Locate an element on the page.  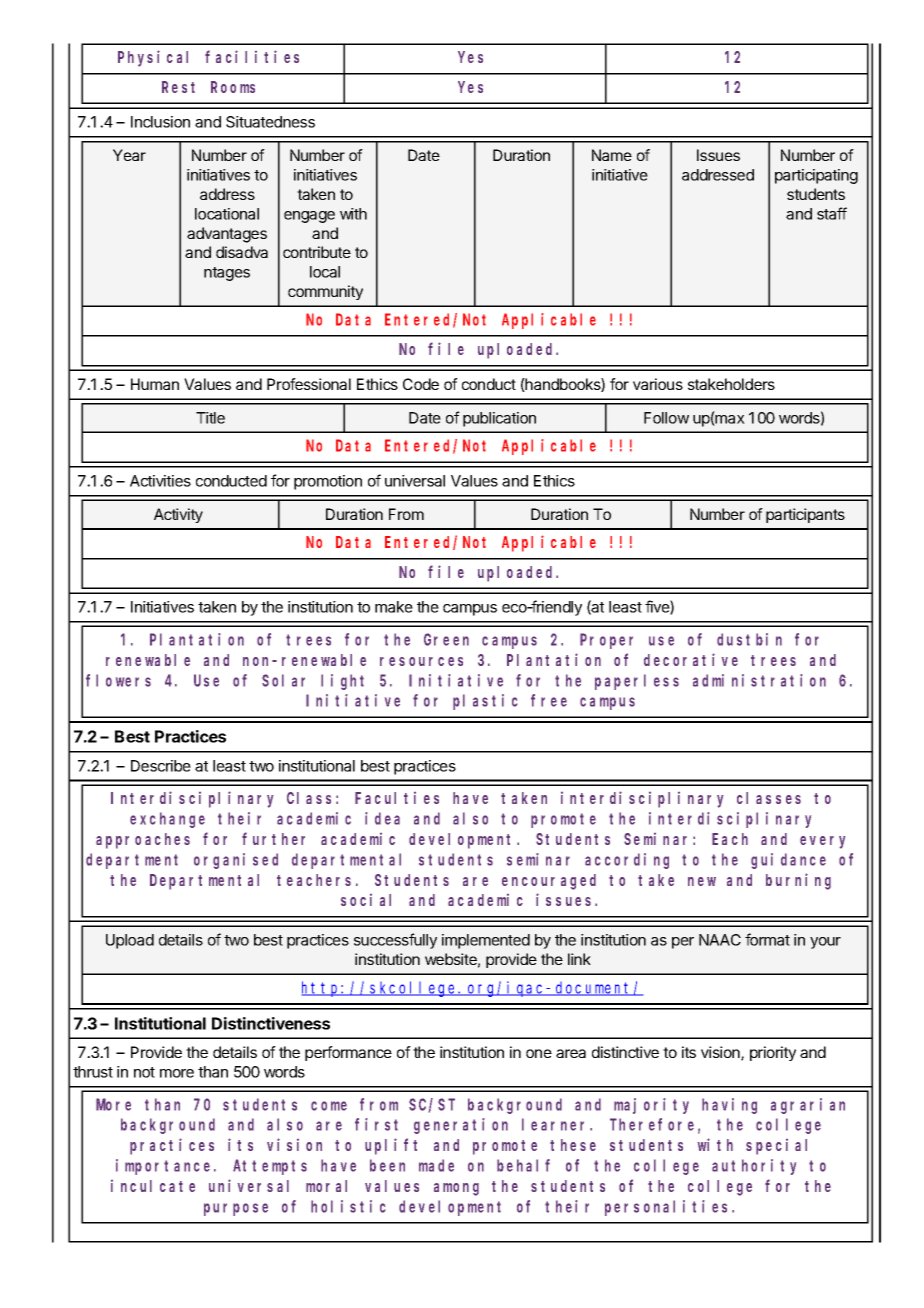
participating is located at coordinates (816, 176).
